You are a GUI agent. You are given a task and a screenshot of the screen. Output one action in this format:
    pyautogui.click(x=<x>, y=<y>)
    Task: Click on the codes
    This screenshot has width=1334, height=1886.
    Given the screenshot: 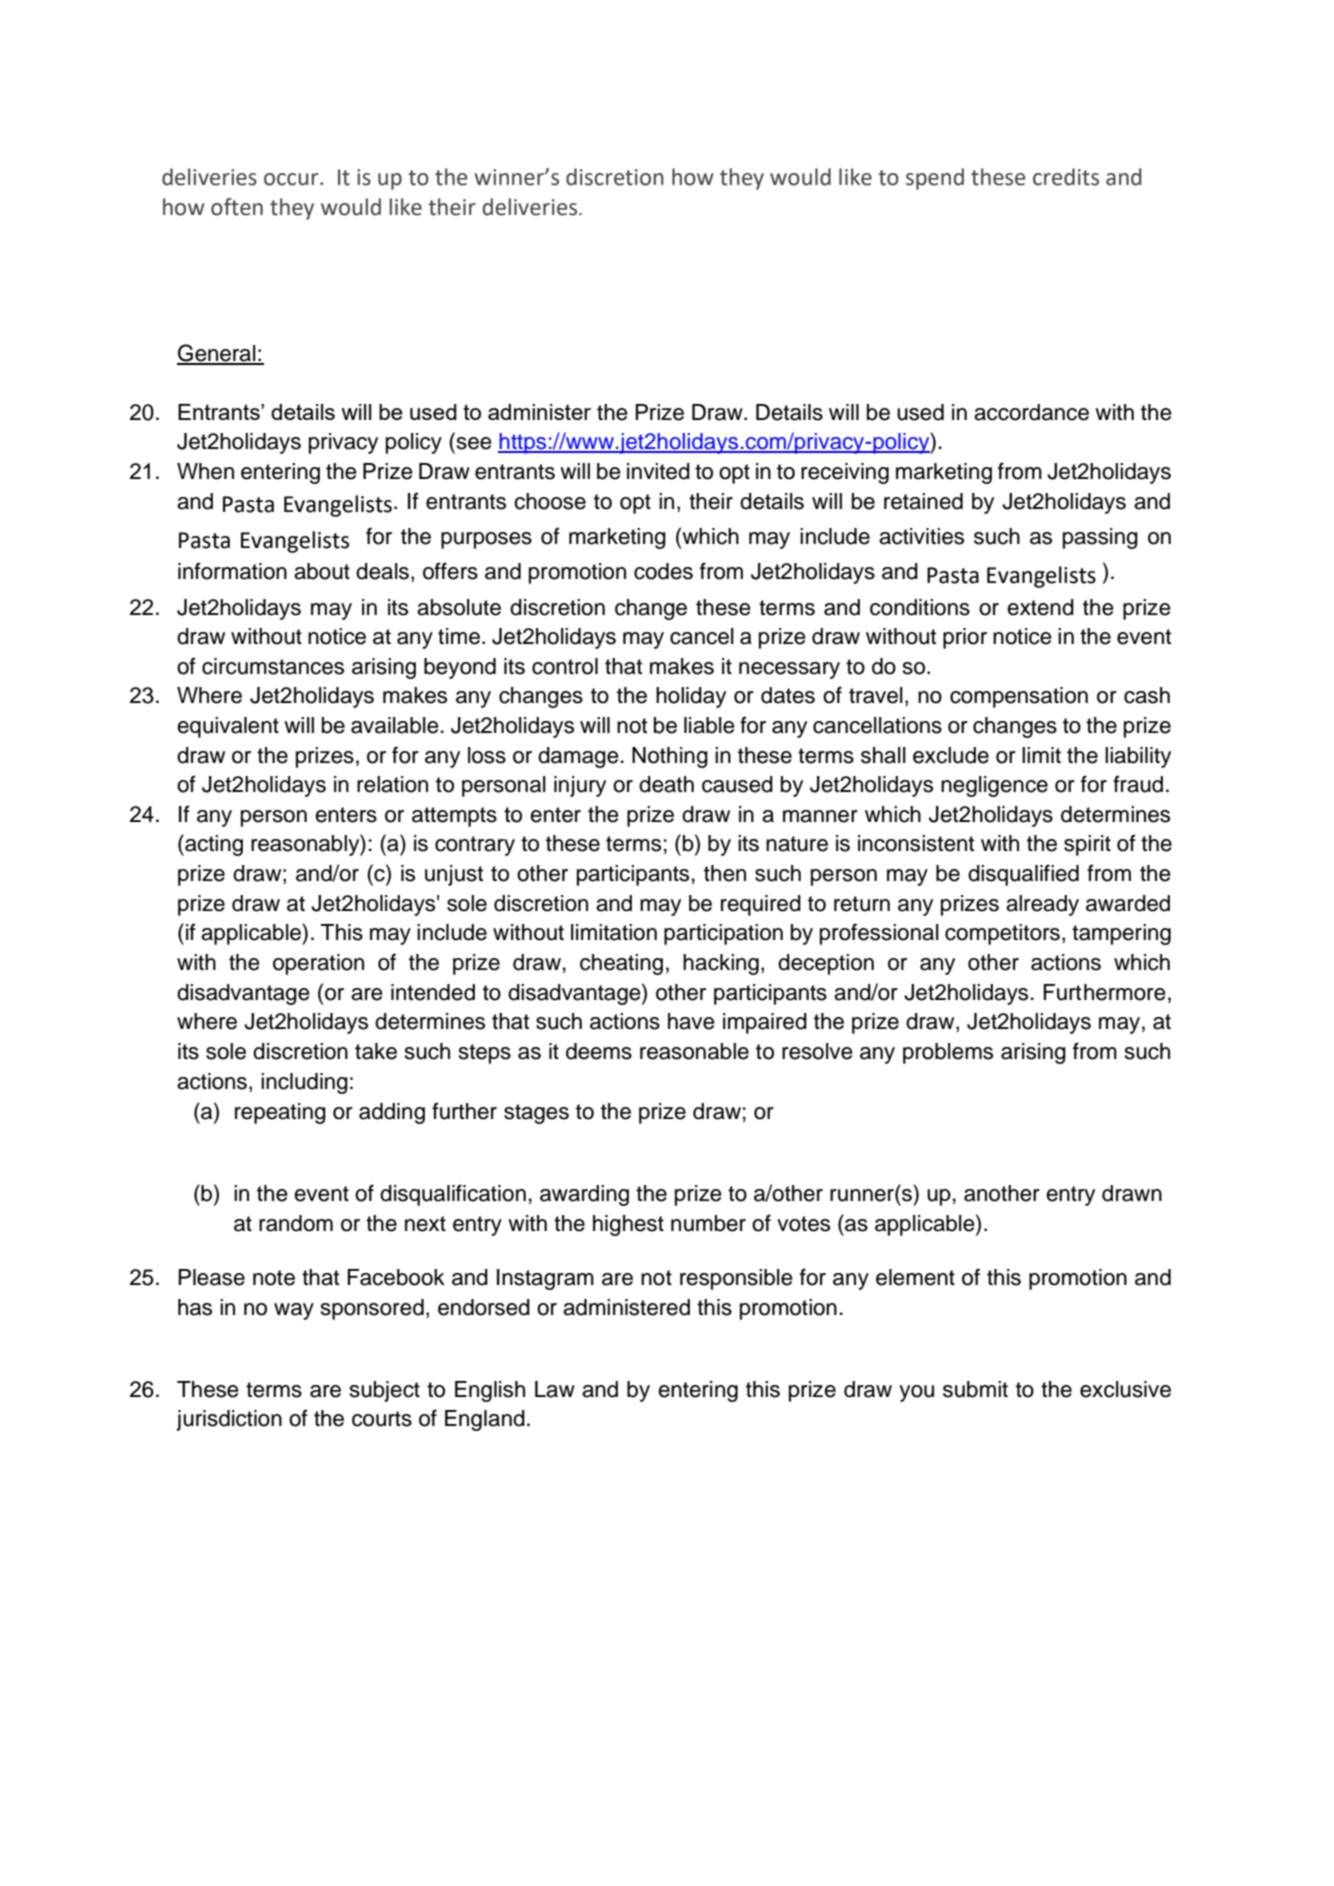 What is the action you would take?
    pyautogui.click(x=663, y=571)
